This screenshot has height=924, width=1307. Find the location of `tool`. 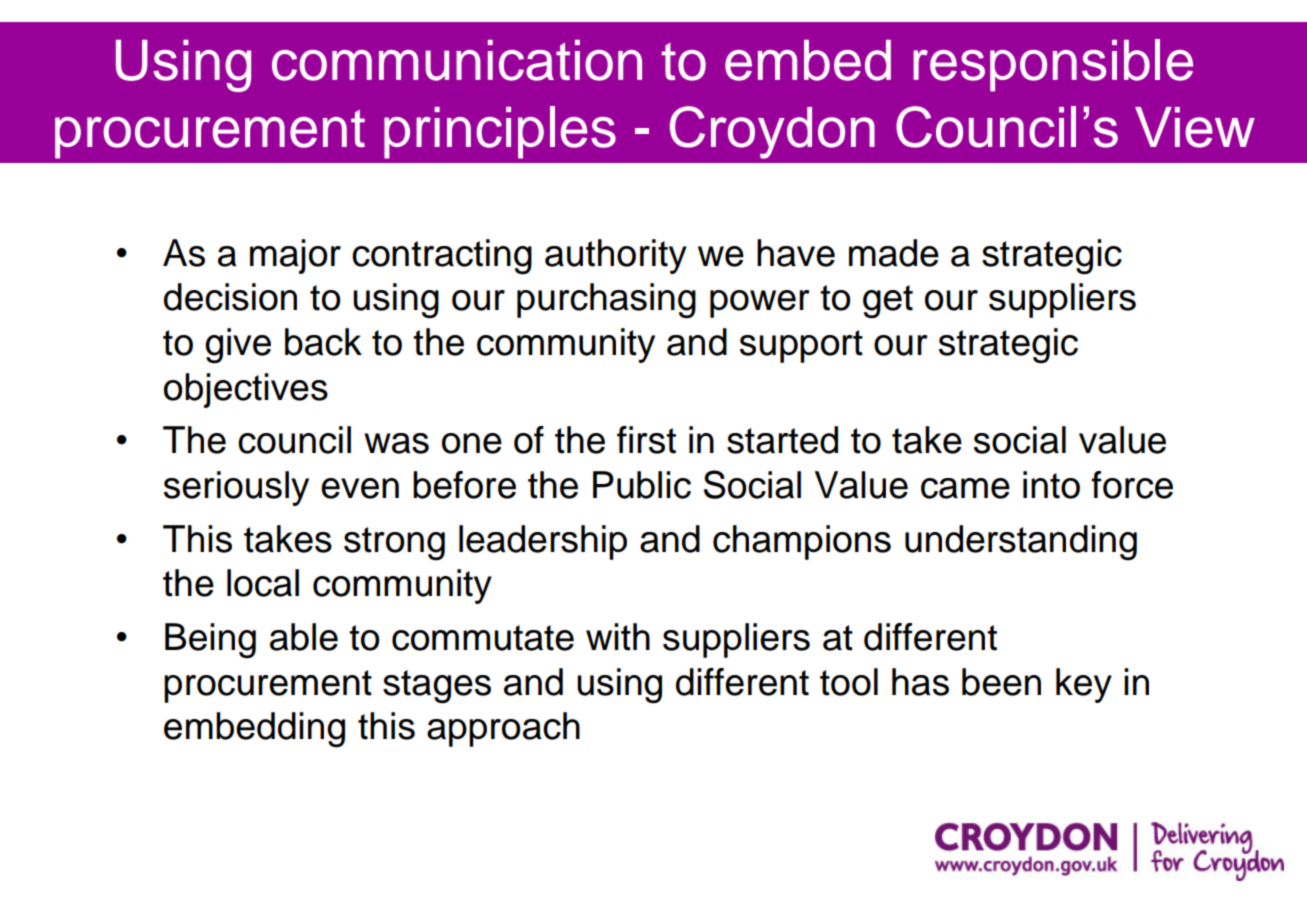

tool is located at coordinates (849, 682).
